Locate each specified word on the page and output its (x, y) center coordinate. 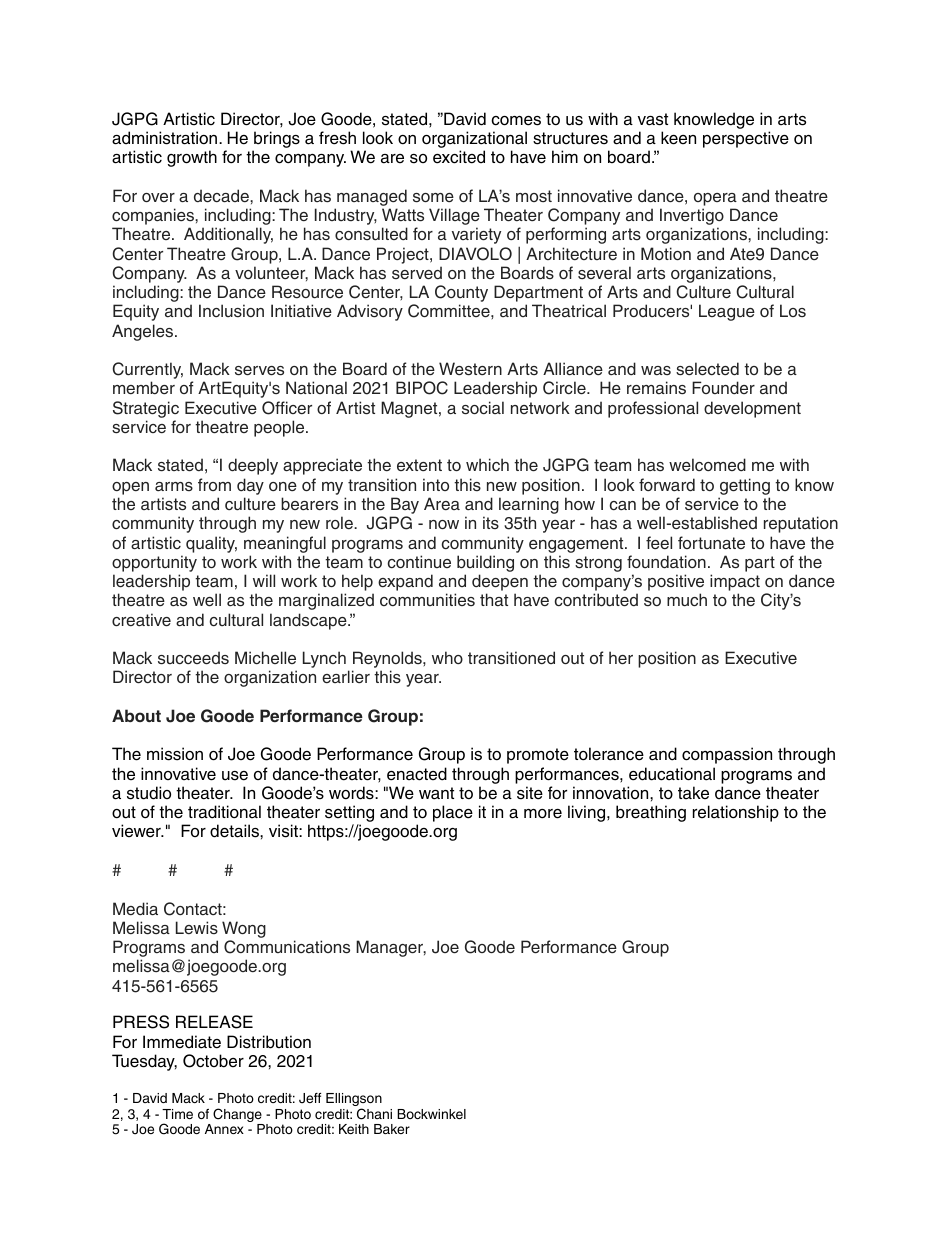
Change (238, 1116)
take (693, 793)
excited (459, 157)
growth (192, 158)
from (214, 484)
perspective (746, 139)
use (235, 776)
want (436, 793)
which (487, 464)
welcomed (707, 464)
